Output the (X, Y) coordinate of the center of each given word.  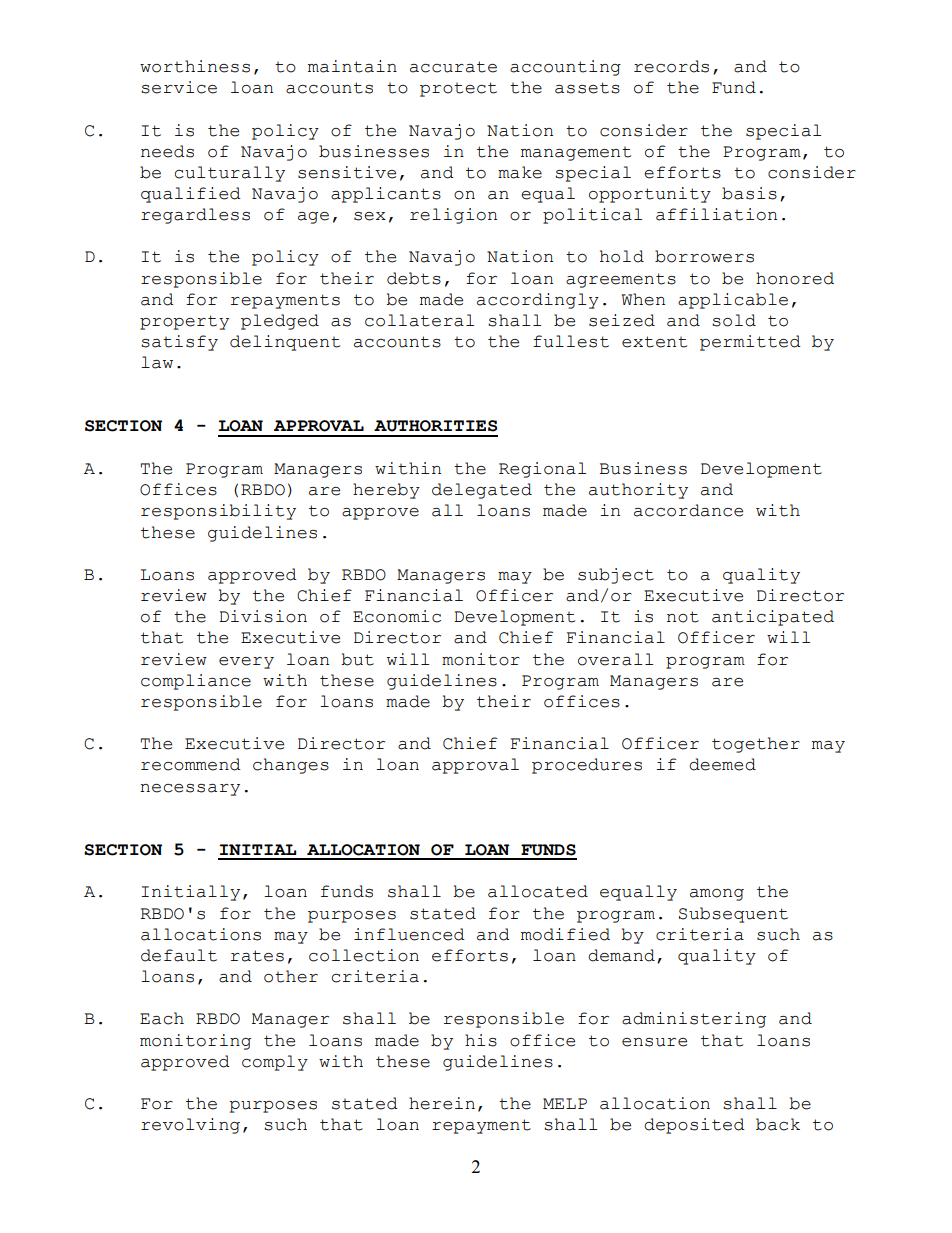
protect (458, 89)
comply (275, 1063)
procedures (587, 766)
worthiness (195, 66)
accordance (688, 510)
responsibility (218, 512)
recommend (191, 764)
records (671, 66)
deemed (722, 764)
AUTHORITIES (435, 426)
